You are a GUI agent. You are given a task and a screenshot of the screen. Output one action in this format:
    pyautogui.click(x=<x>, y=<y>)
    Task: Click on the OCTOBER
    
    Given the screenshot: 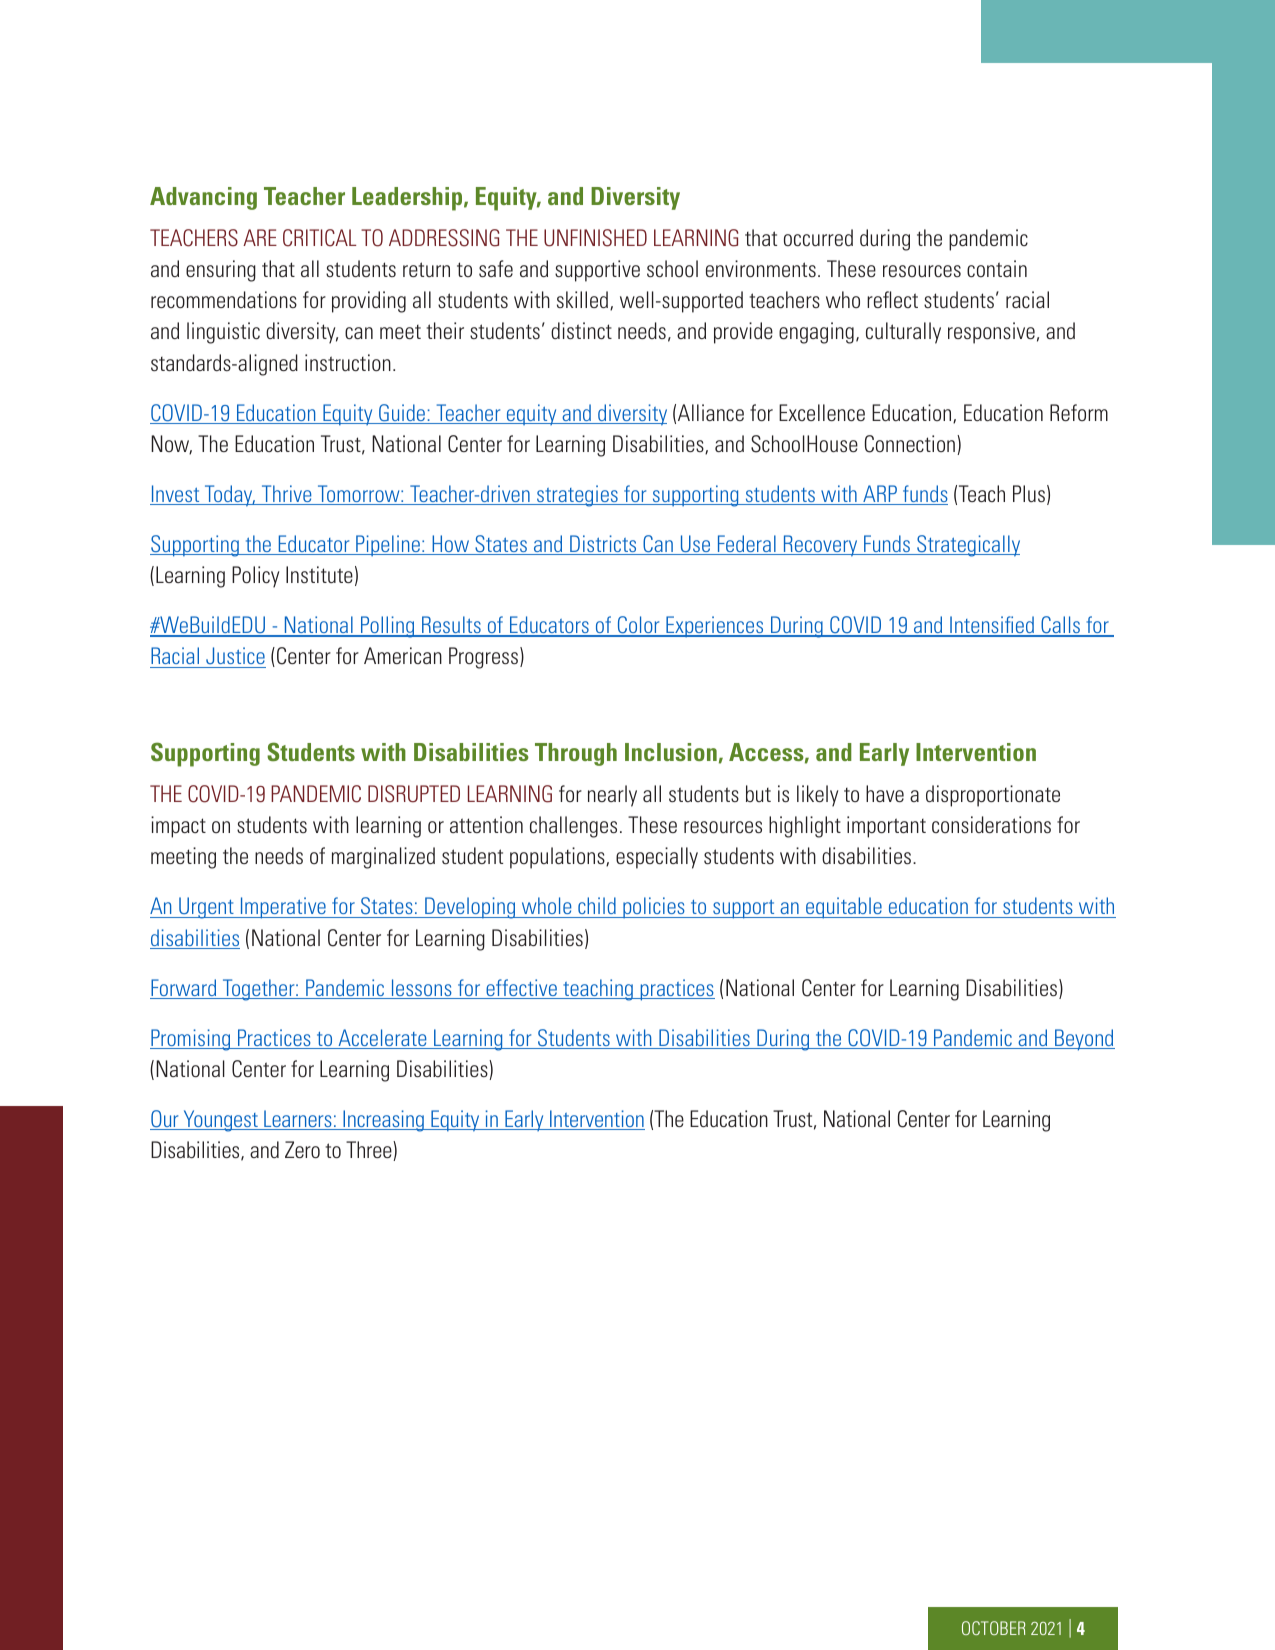 What is the action you would take?
    pyautogui.click(x=993, y=1628)
